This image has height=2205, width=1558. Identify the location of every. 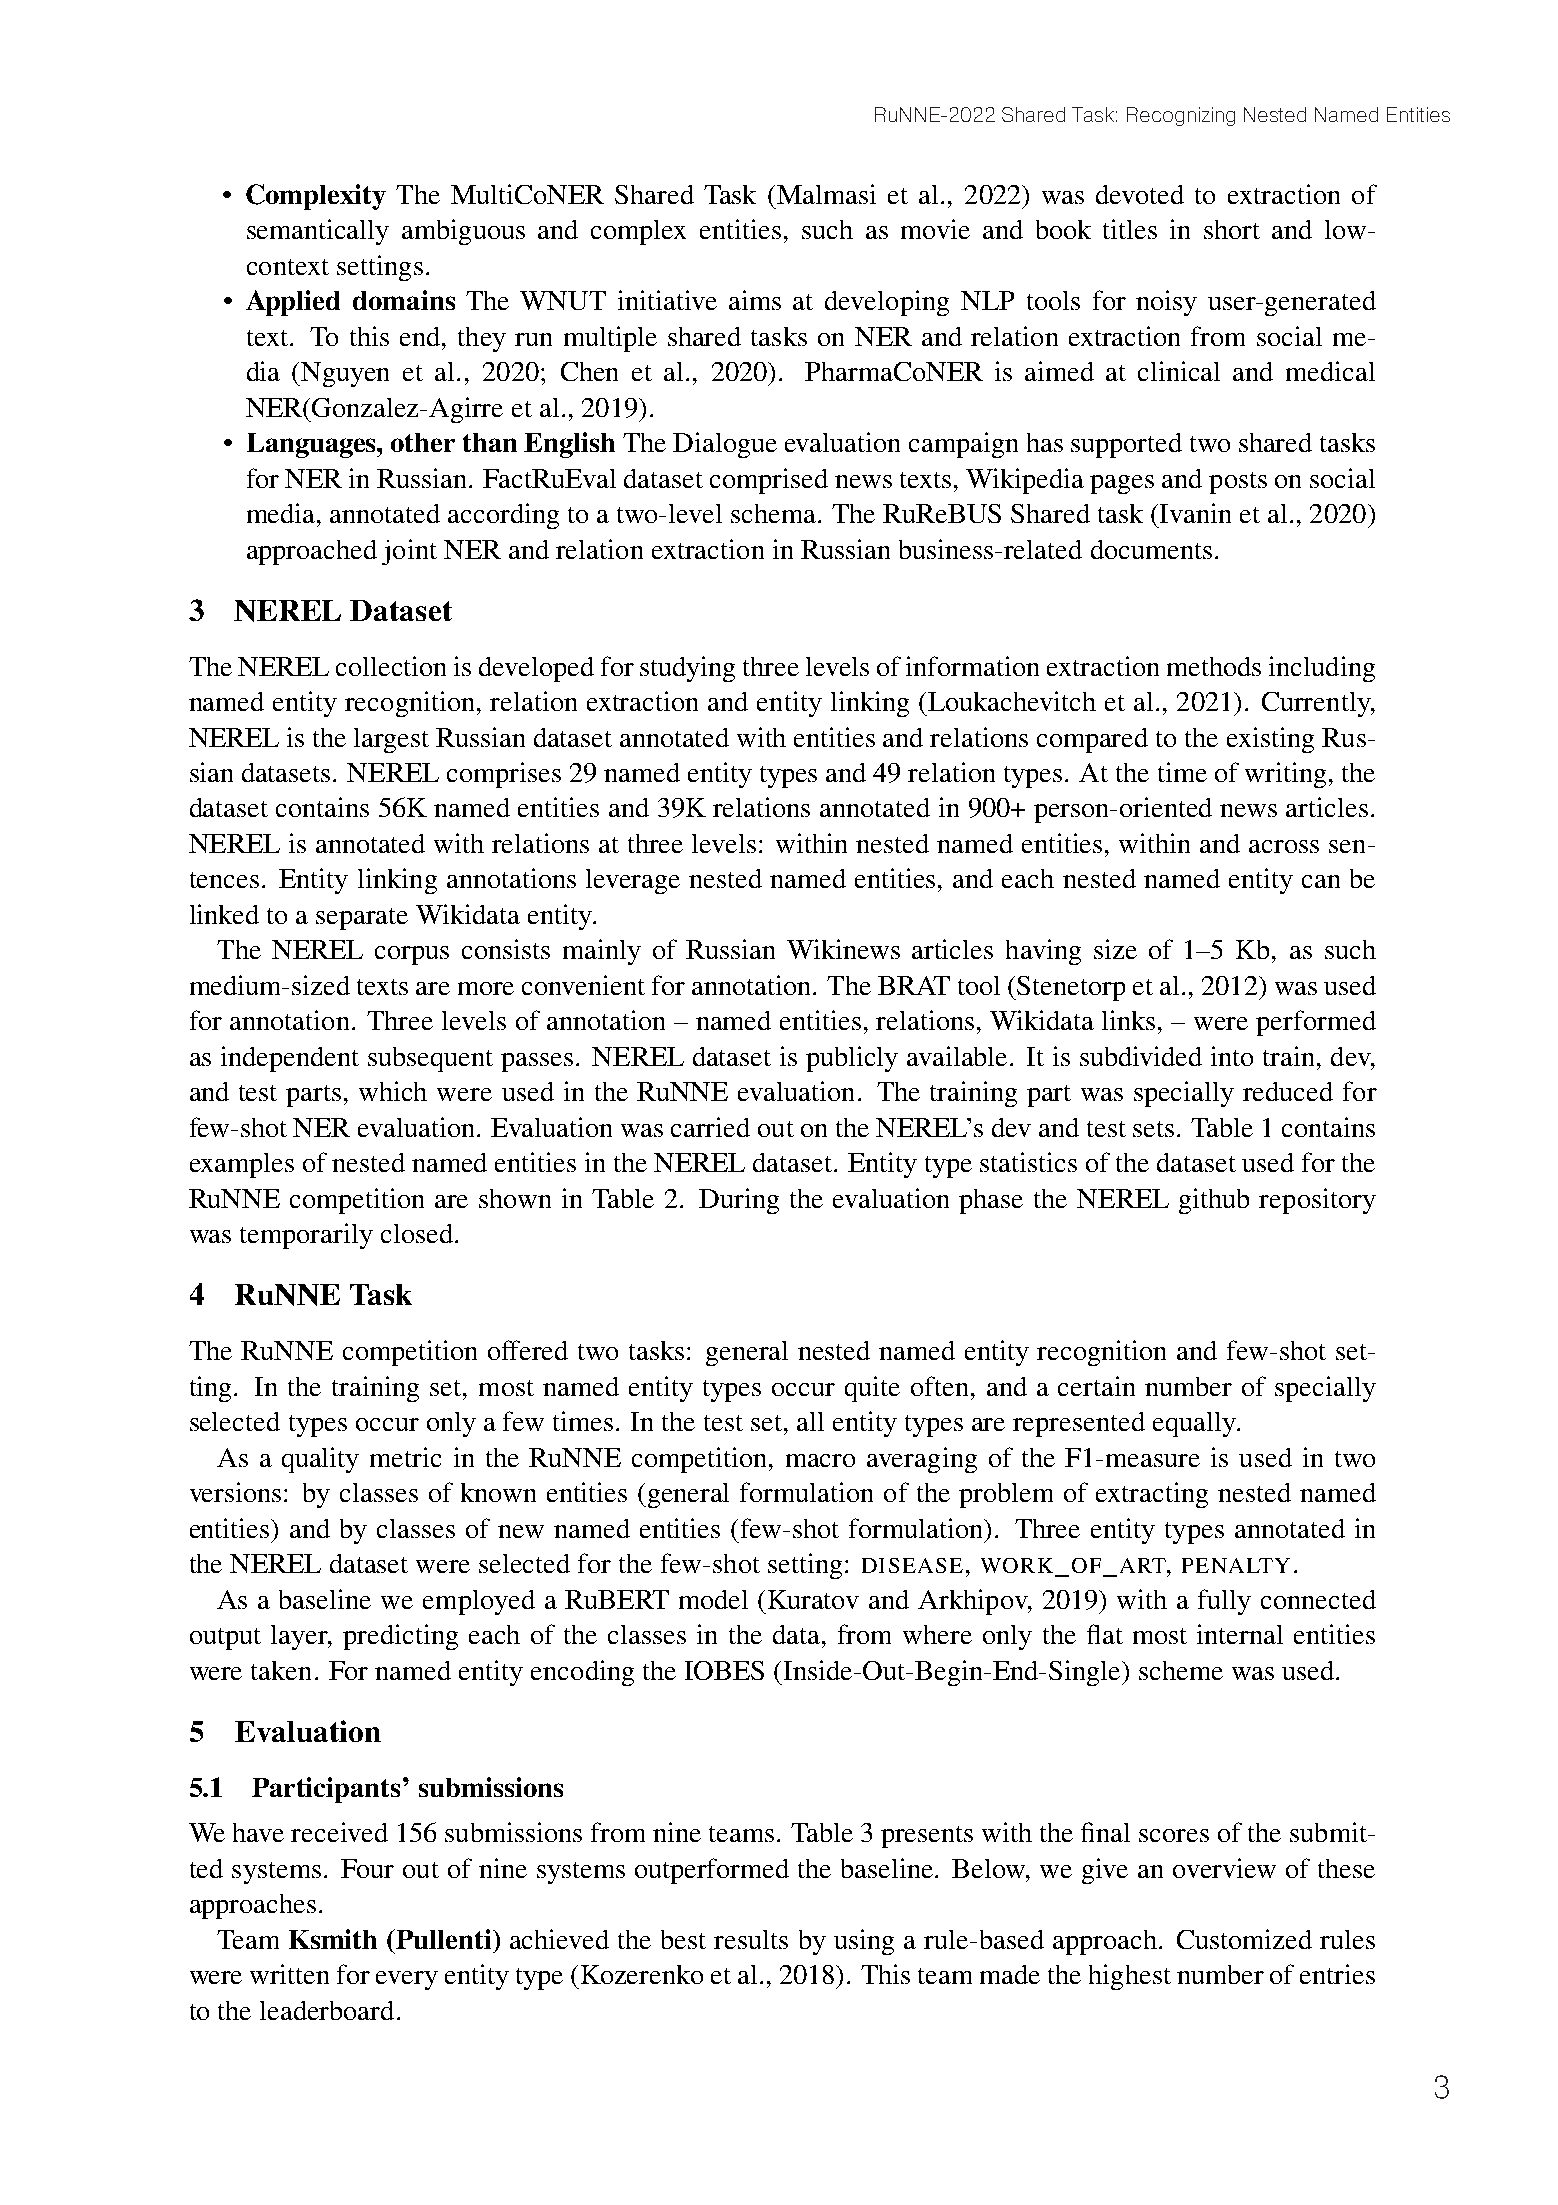
(407, 1980).
